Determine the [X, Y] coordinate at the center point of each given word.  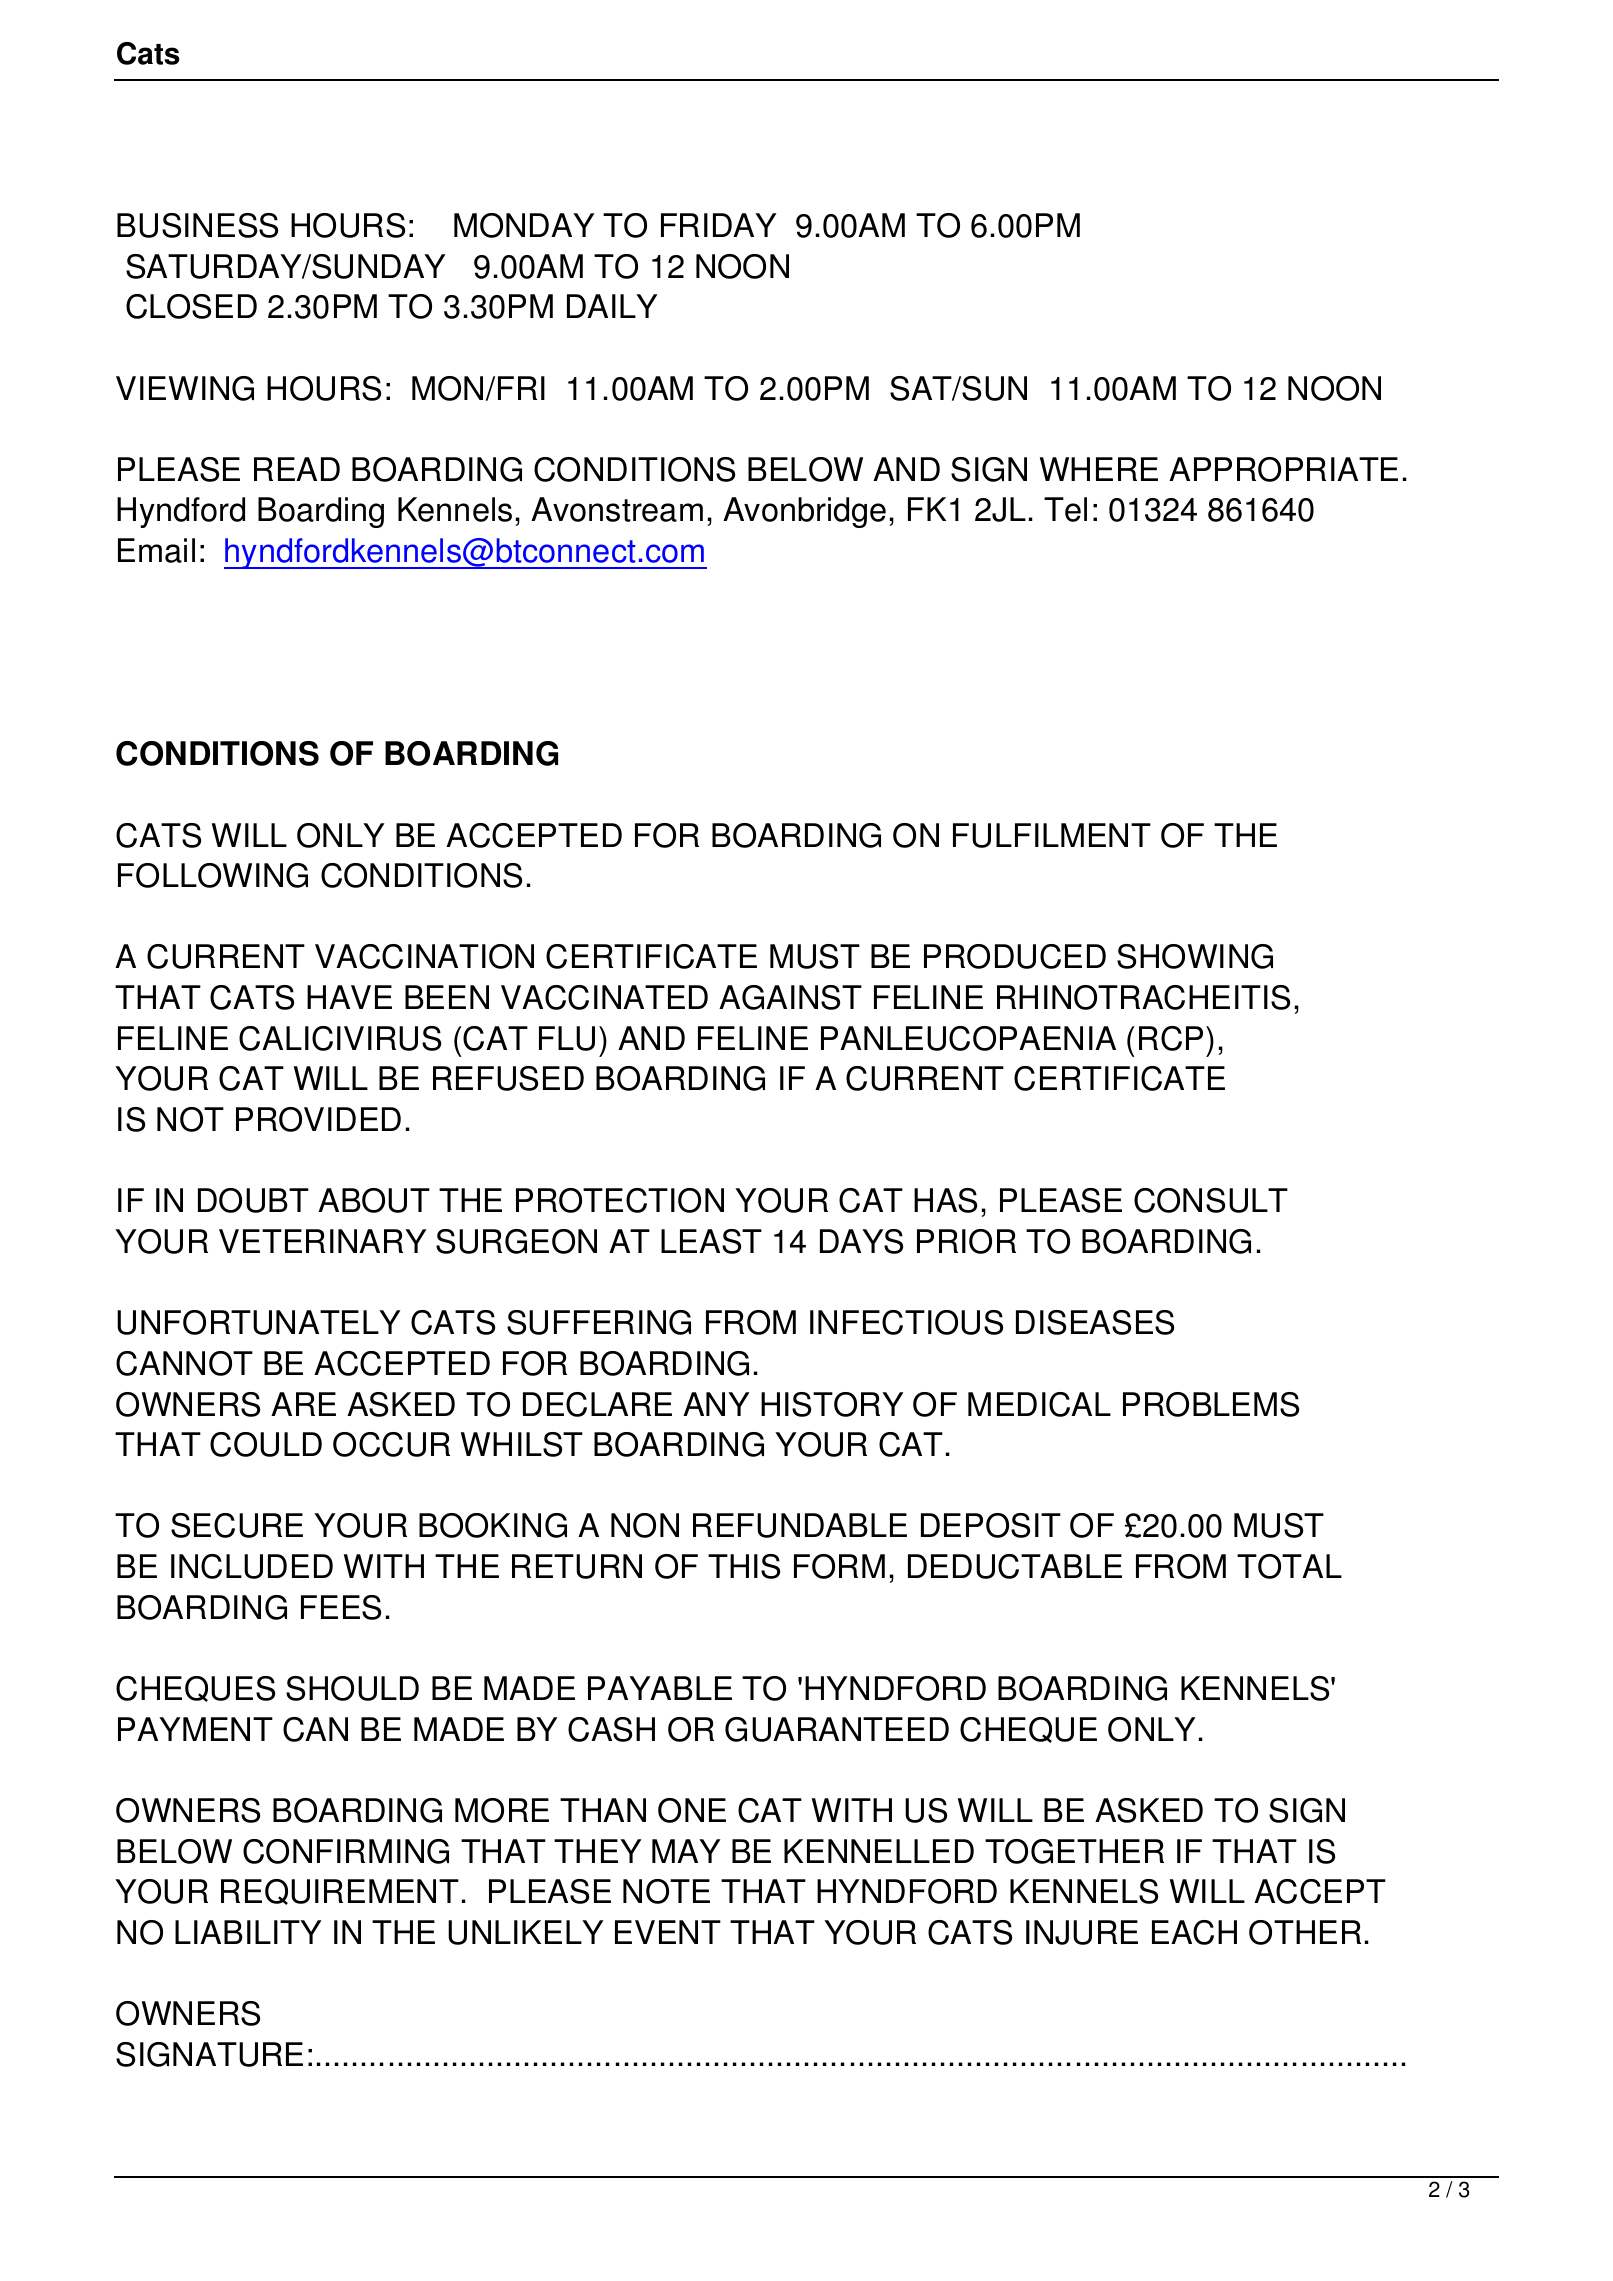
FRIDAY [719, 225]
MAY [686, 1851]
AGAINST [790, 997]
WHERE [1099, 469]
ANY [716, 1404]
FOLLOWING [213, 875]
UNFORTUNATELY [259, 1322]
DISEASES [1095, 1322]
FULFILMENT [1052, 835]
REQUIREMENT [340, 1892]
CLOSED [191, 306]
